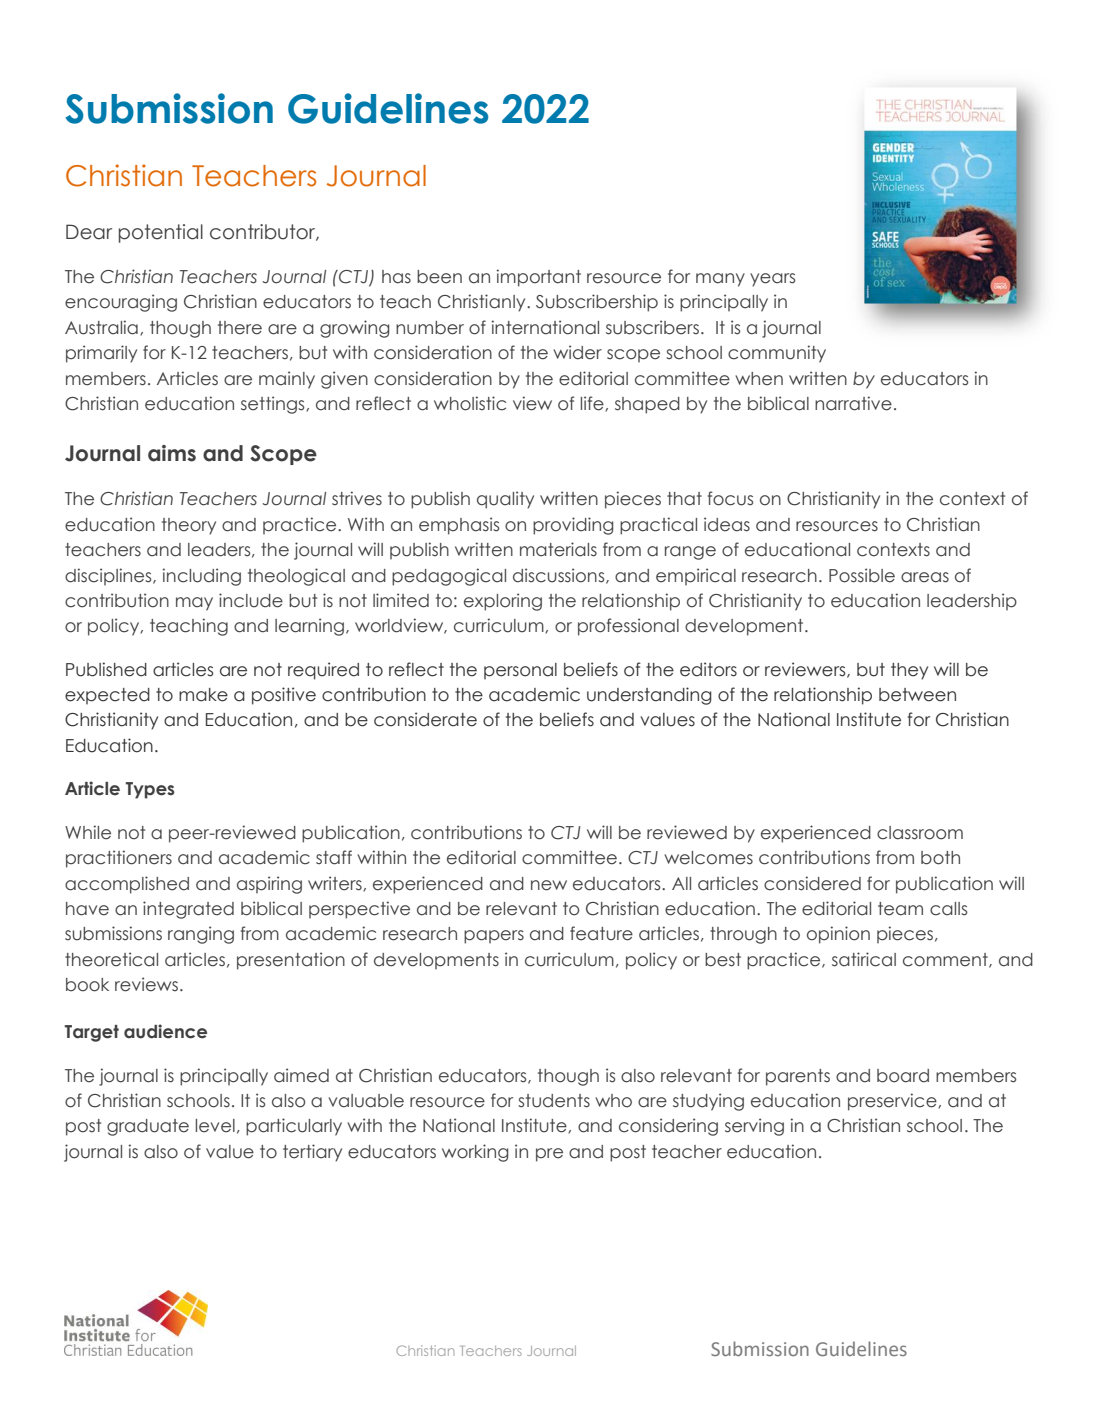 The height and width of the image is (1426, 1102). I want to click on practitioners, so click(119, 859).
